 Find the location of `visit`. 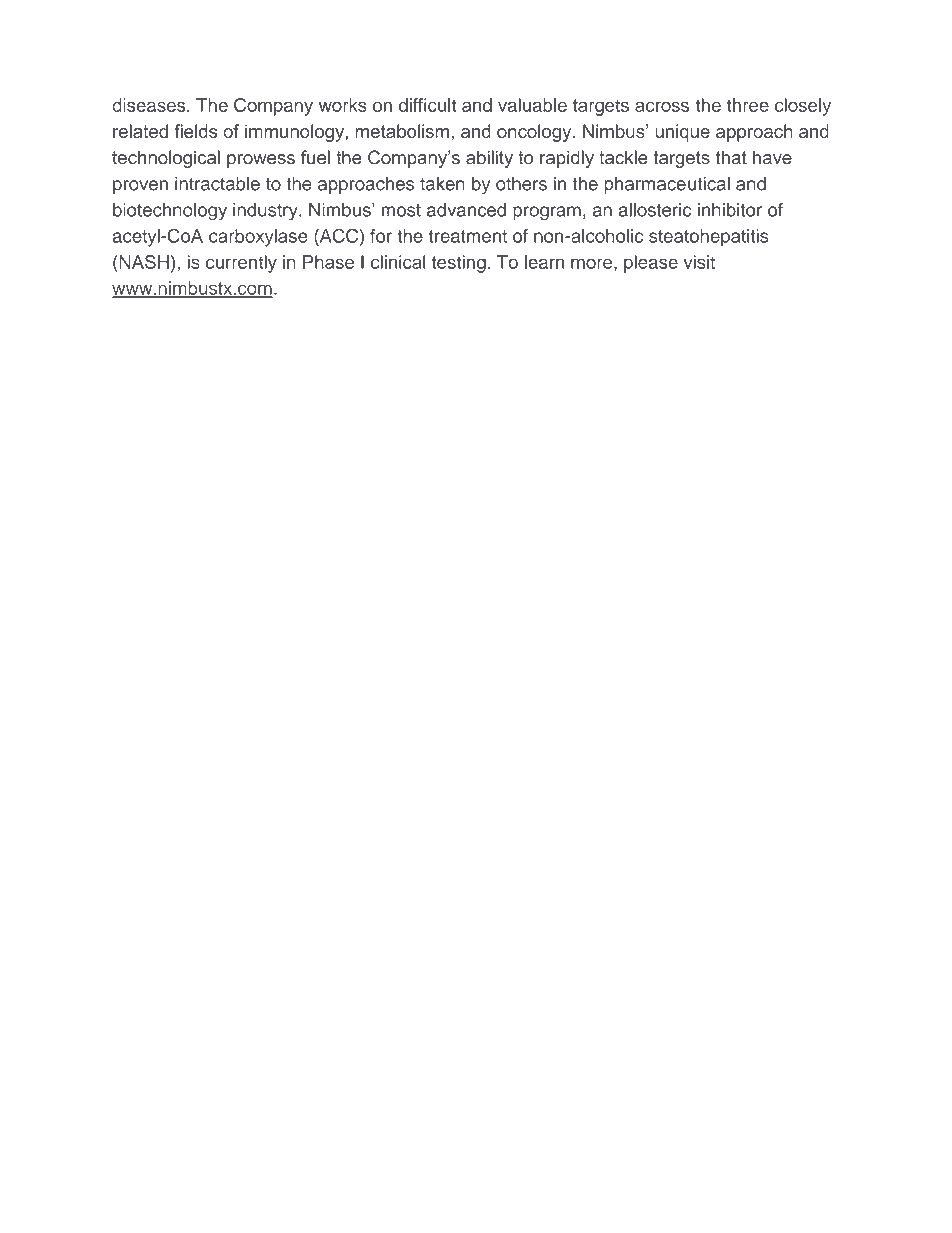

visit is located at coordinates (699, 262).
